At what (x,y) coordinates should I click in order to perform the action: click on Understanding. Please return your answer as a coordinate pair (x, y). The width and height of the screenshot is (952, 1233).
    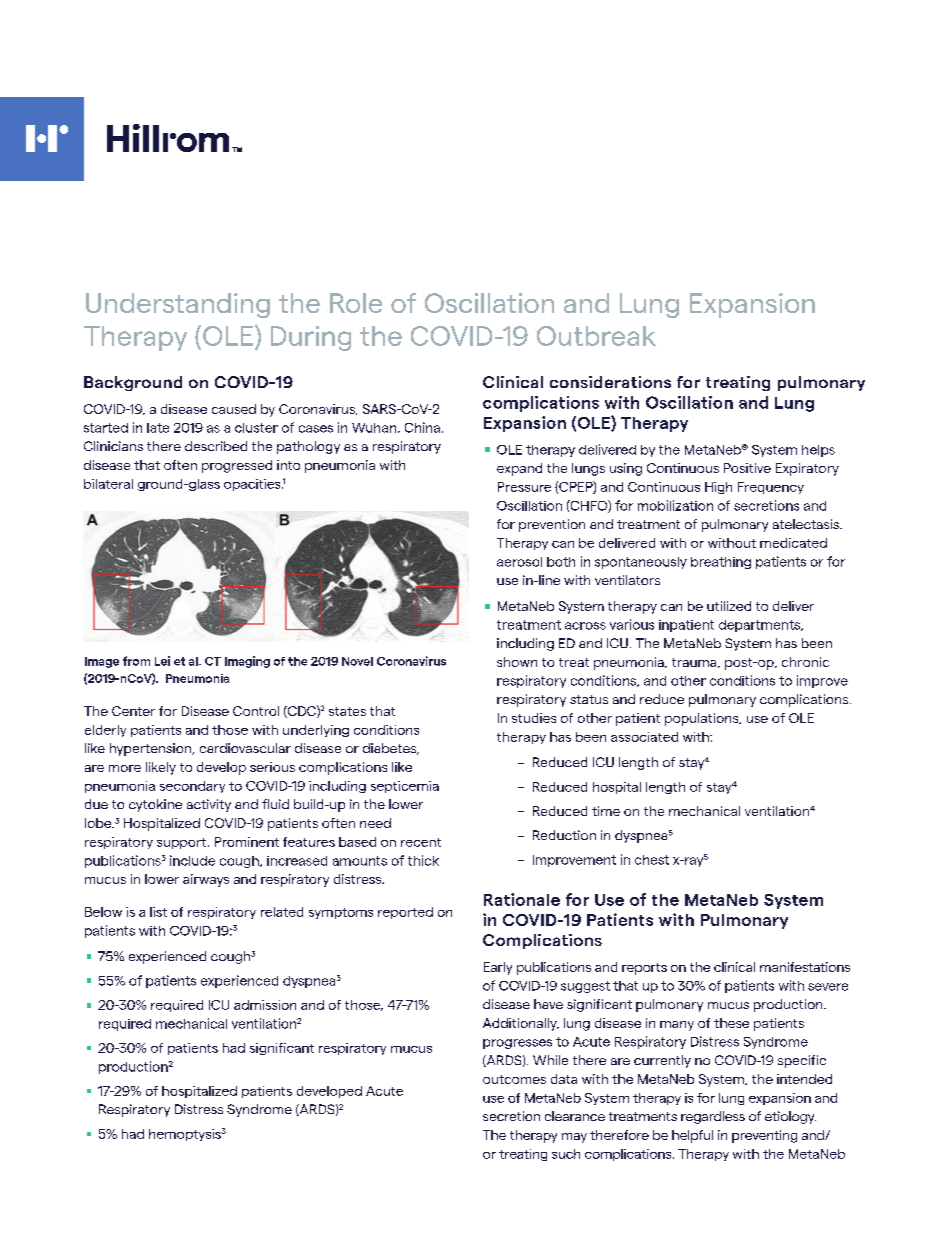
    Looking at the image, I should click on (178, 305).
